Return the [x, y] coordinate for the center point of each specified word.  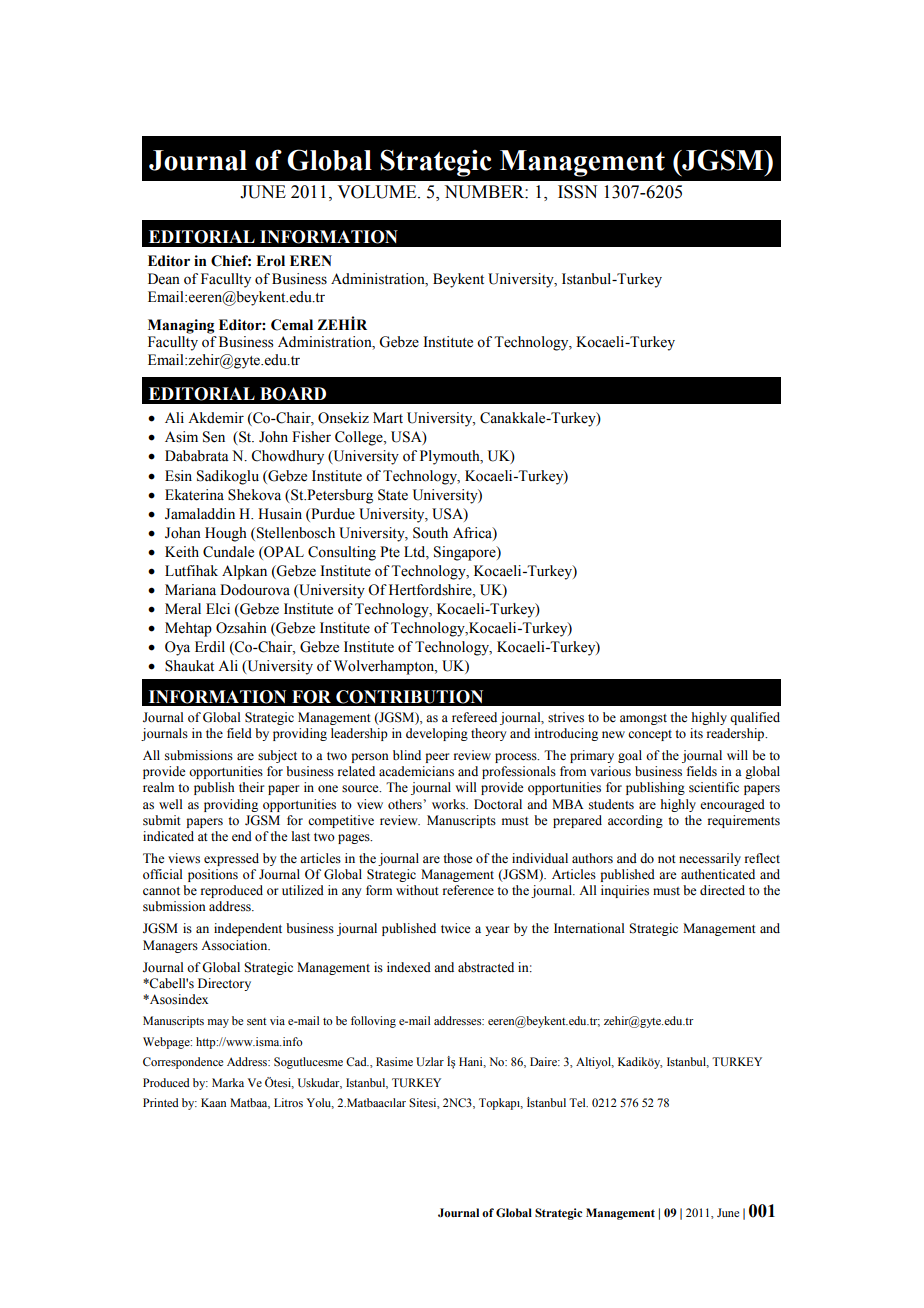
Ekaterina [194, 495]
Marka [228, 1082]
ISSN [577, 192]
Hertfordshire [431, 590]
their [251, 787]
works [450, 804]
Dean [164, 279]
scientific [714, 787]
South [430, 533]
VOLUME [378, 192]
